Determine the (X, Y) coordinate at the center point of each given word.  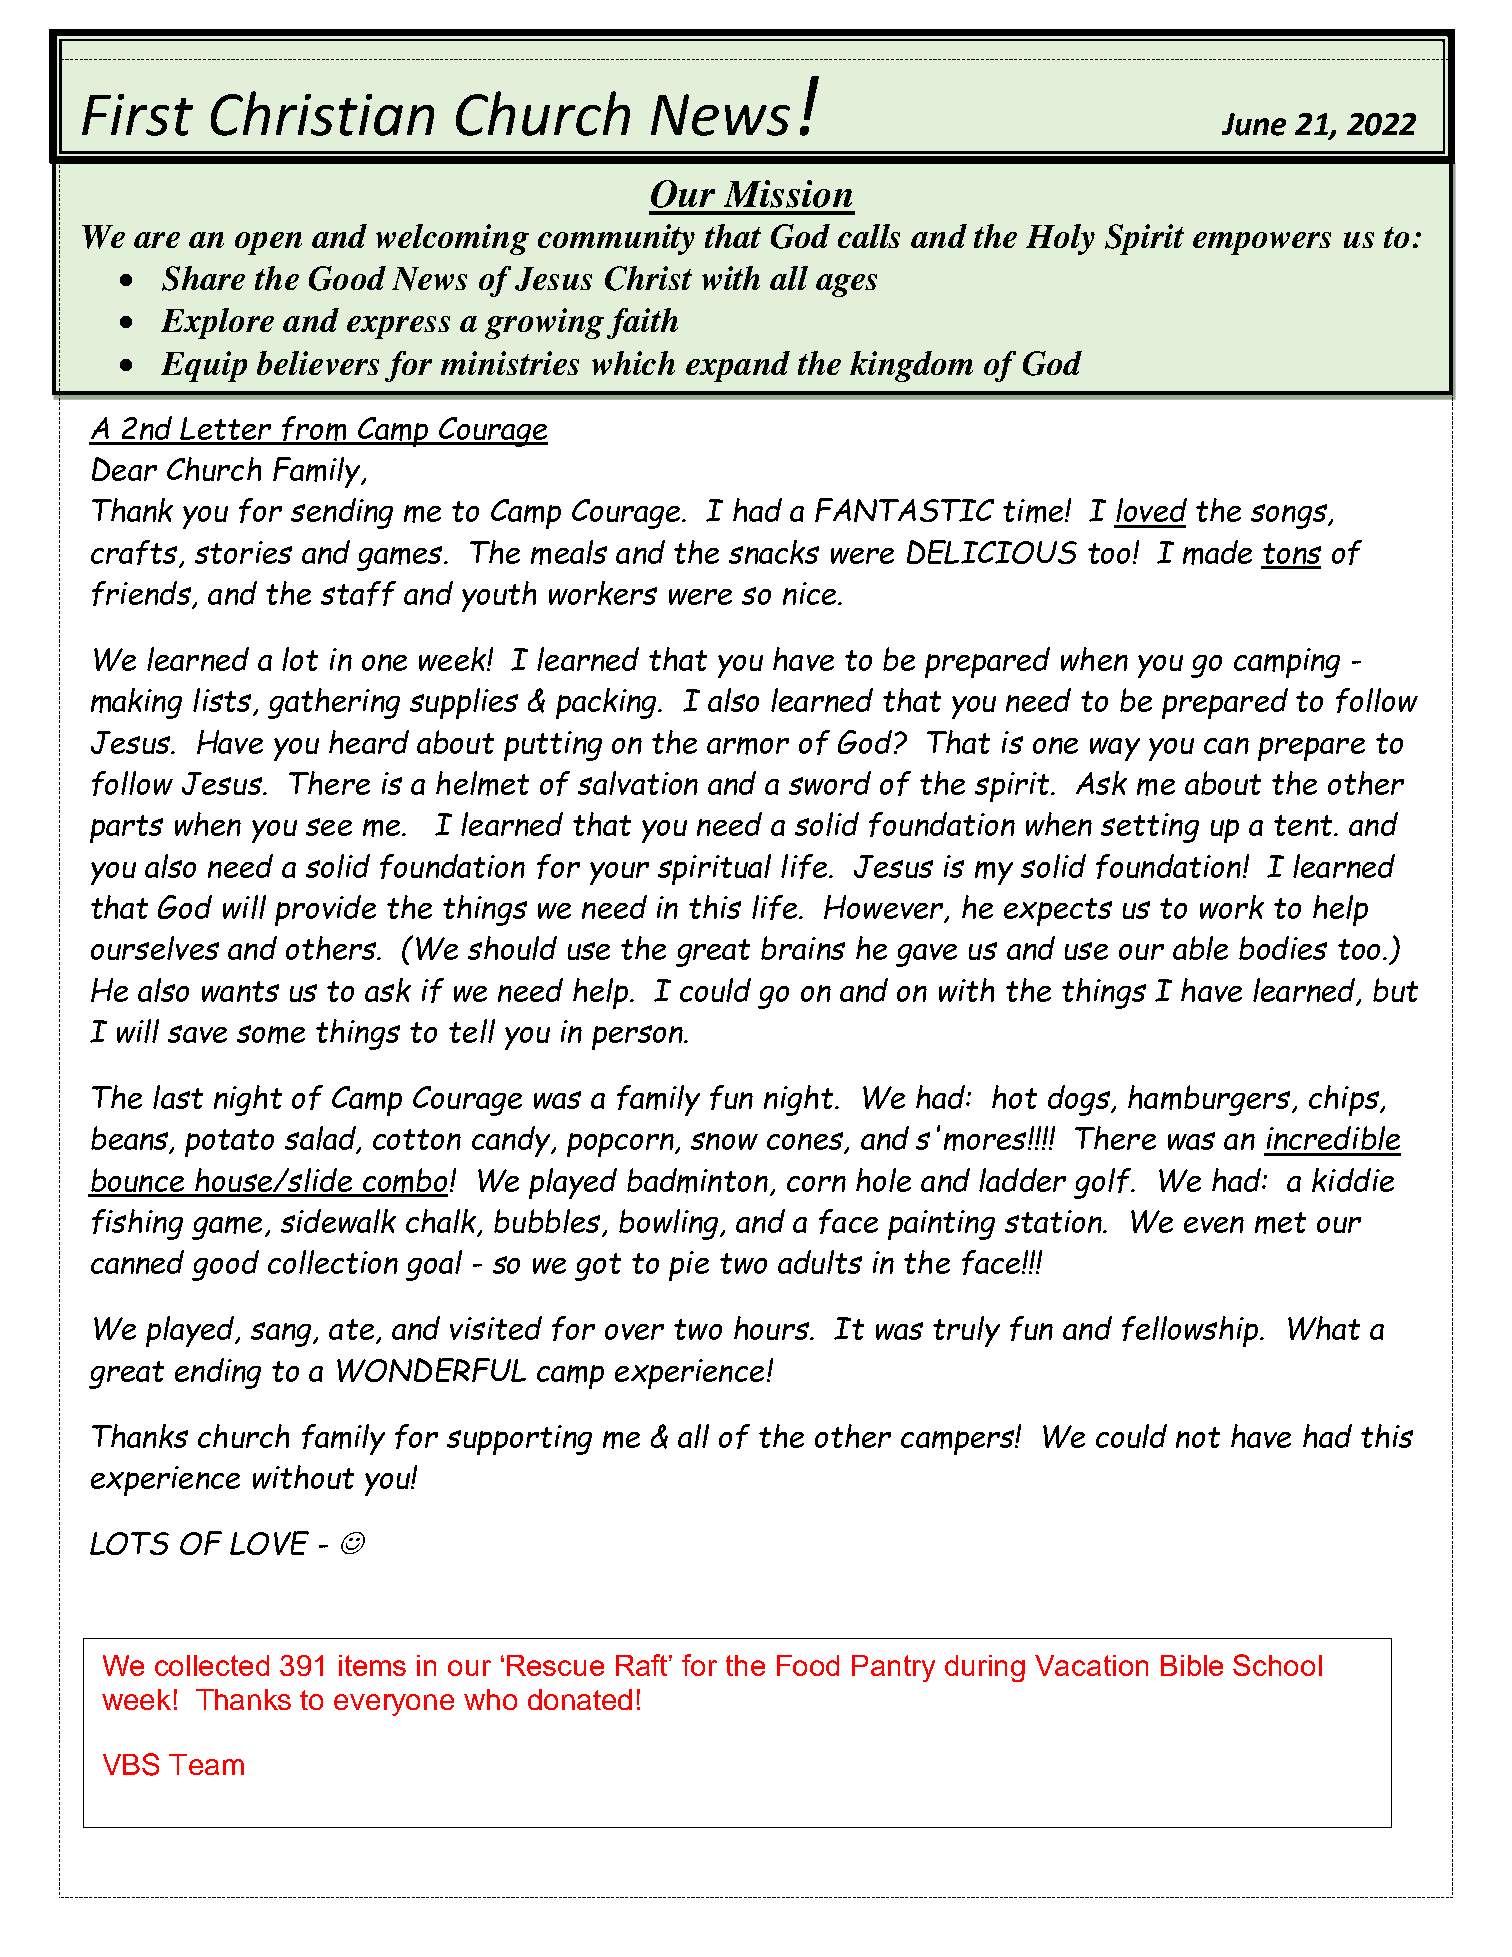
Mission (788, 194)
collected (212, 1665)
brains (803, 948)
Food (808, 1665)
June (1254, 124)
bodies (1283, 948)
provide (325, 910)
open (268, 243)
